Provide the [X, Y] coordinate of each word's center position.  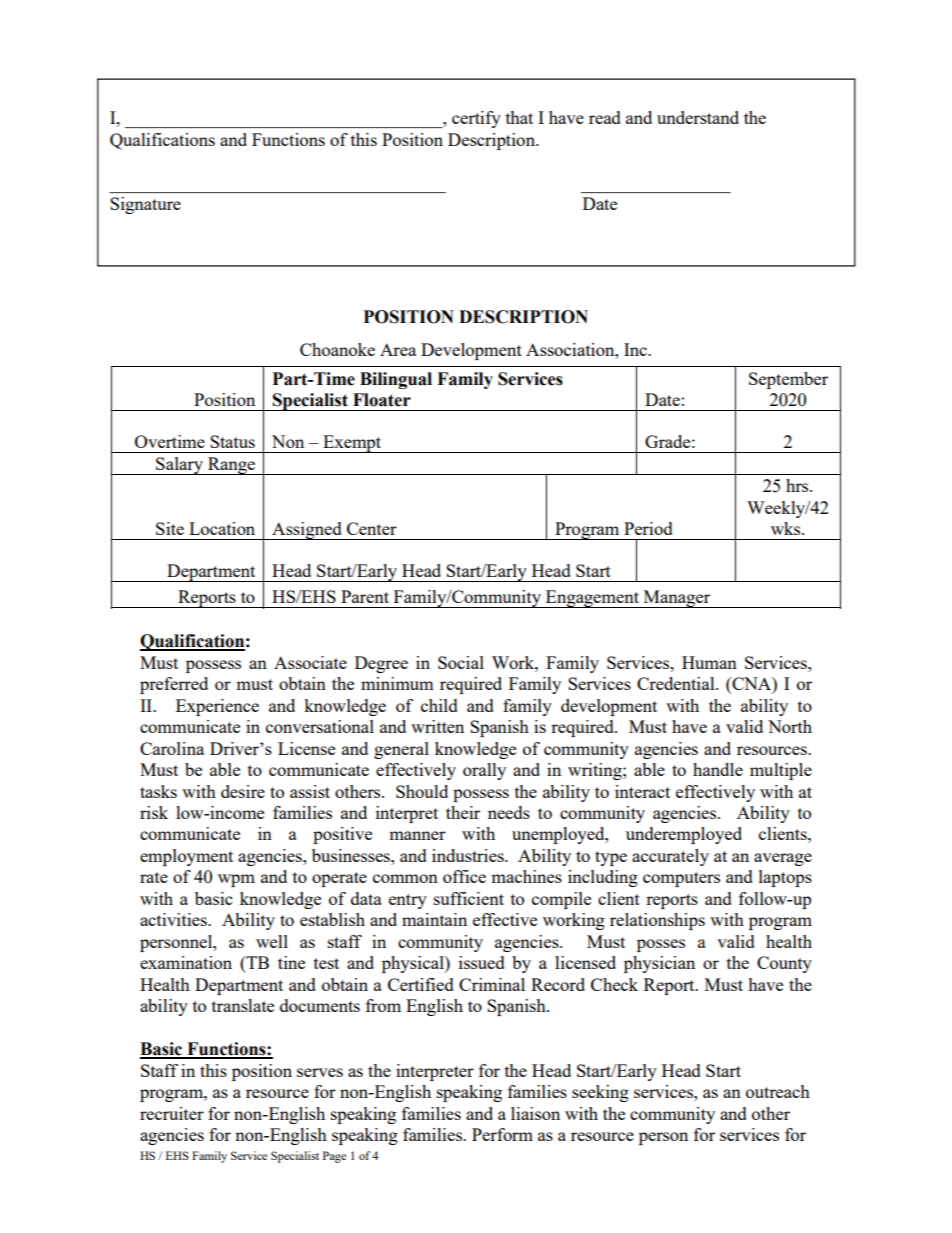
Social [461, 662]
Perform [502, 1134]
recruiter [172, 1113]
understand [698, 117]
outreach [778, 1091]
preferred [174, 685]
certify [476, 119]
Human [709, 662]
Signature [145, 205]
